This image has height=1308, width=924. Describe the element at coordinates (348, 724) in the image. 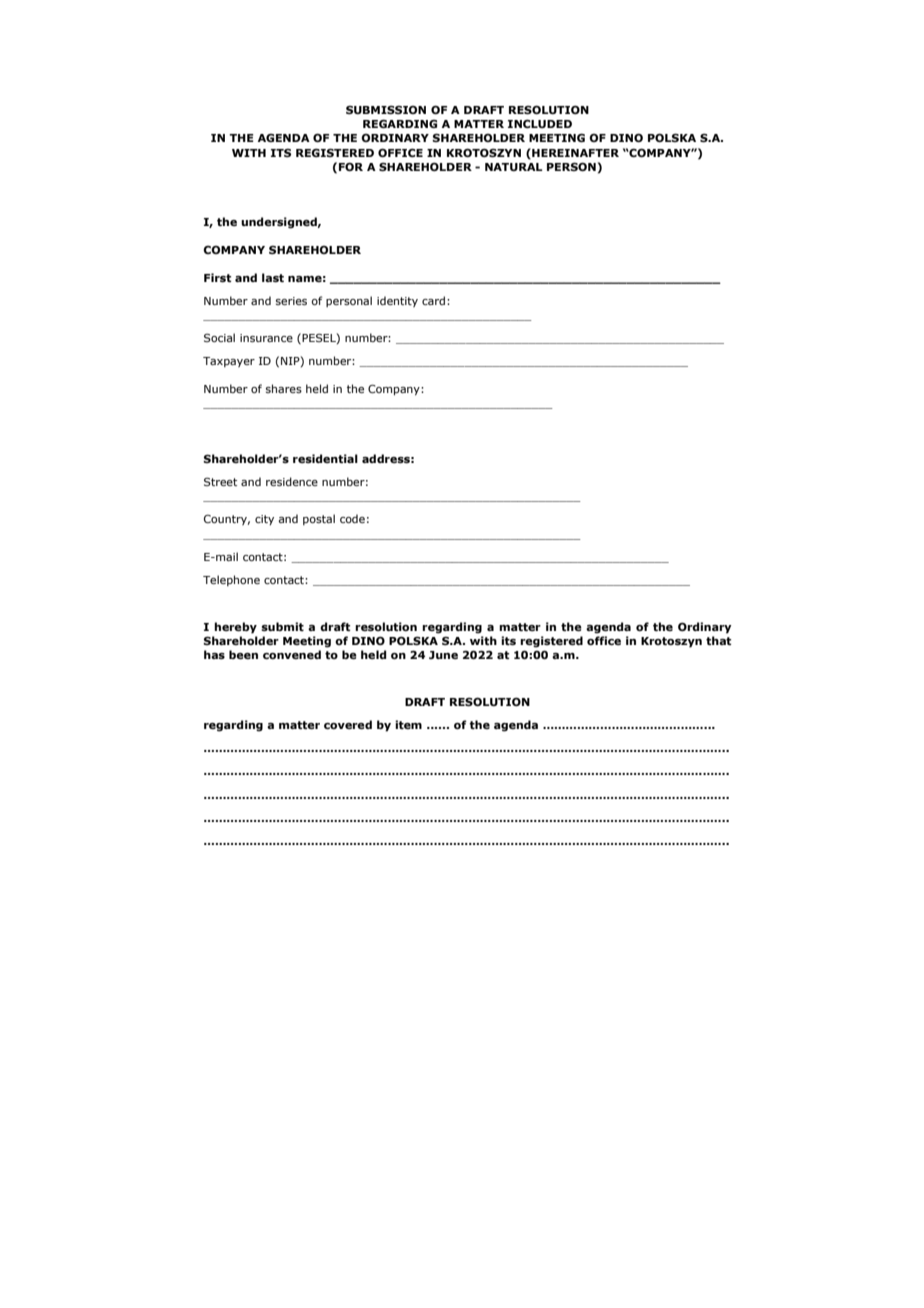

I see `covered` at that location.
